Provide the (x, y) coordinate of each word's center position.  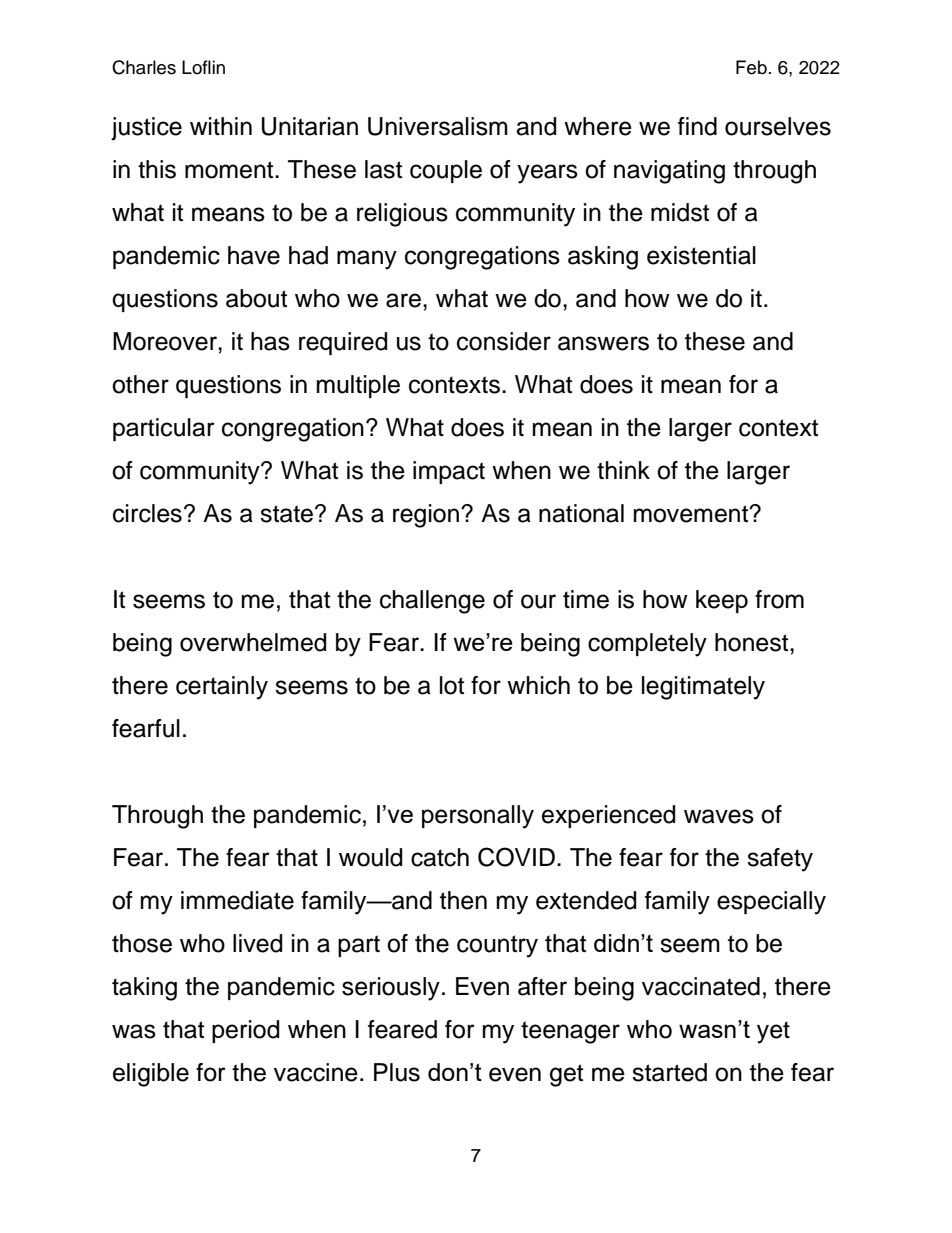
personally (478, 817)
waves (719, 816)
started (669, 1072)
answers (603, 343)
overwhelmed (253, 642)
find (697, 126)
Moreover (166, 341)
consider (504, 341)
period (245, 1031)
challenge (432, 602)
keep (722, 601)
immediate (237, 900)
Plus (397, 1072)
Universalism (438, 126)
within (221, 126)
